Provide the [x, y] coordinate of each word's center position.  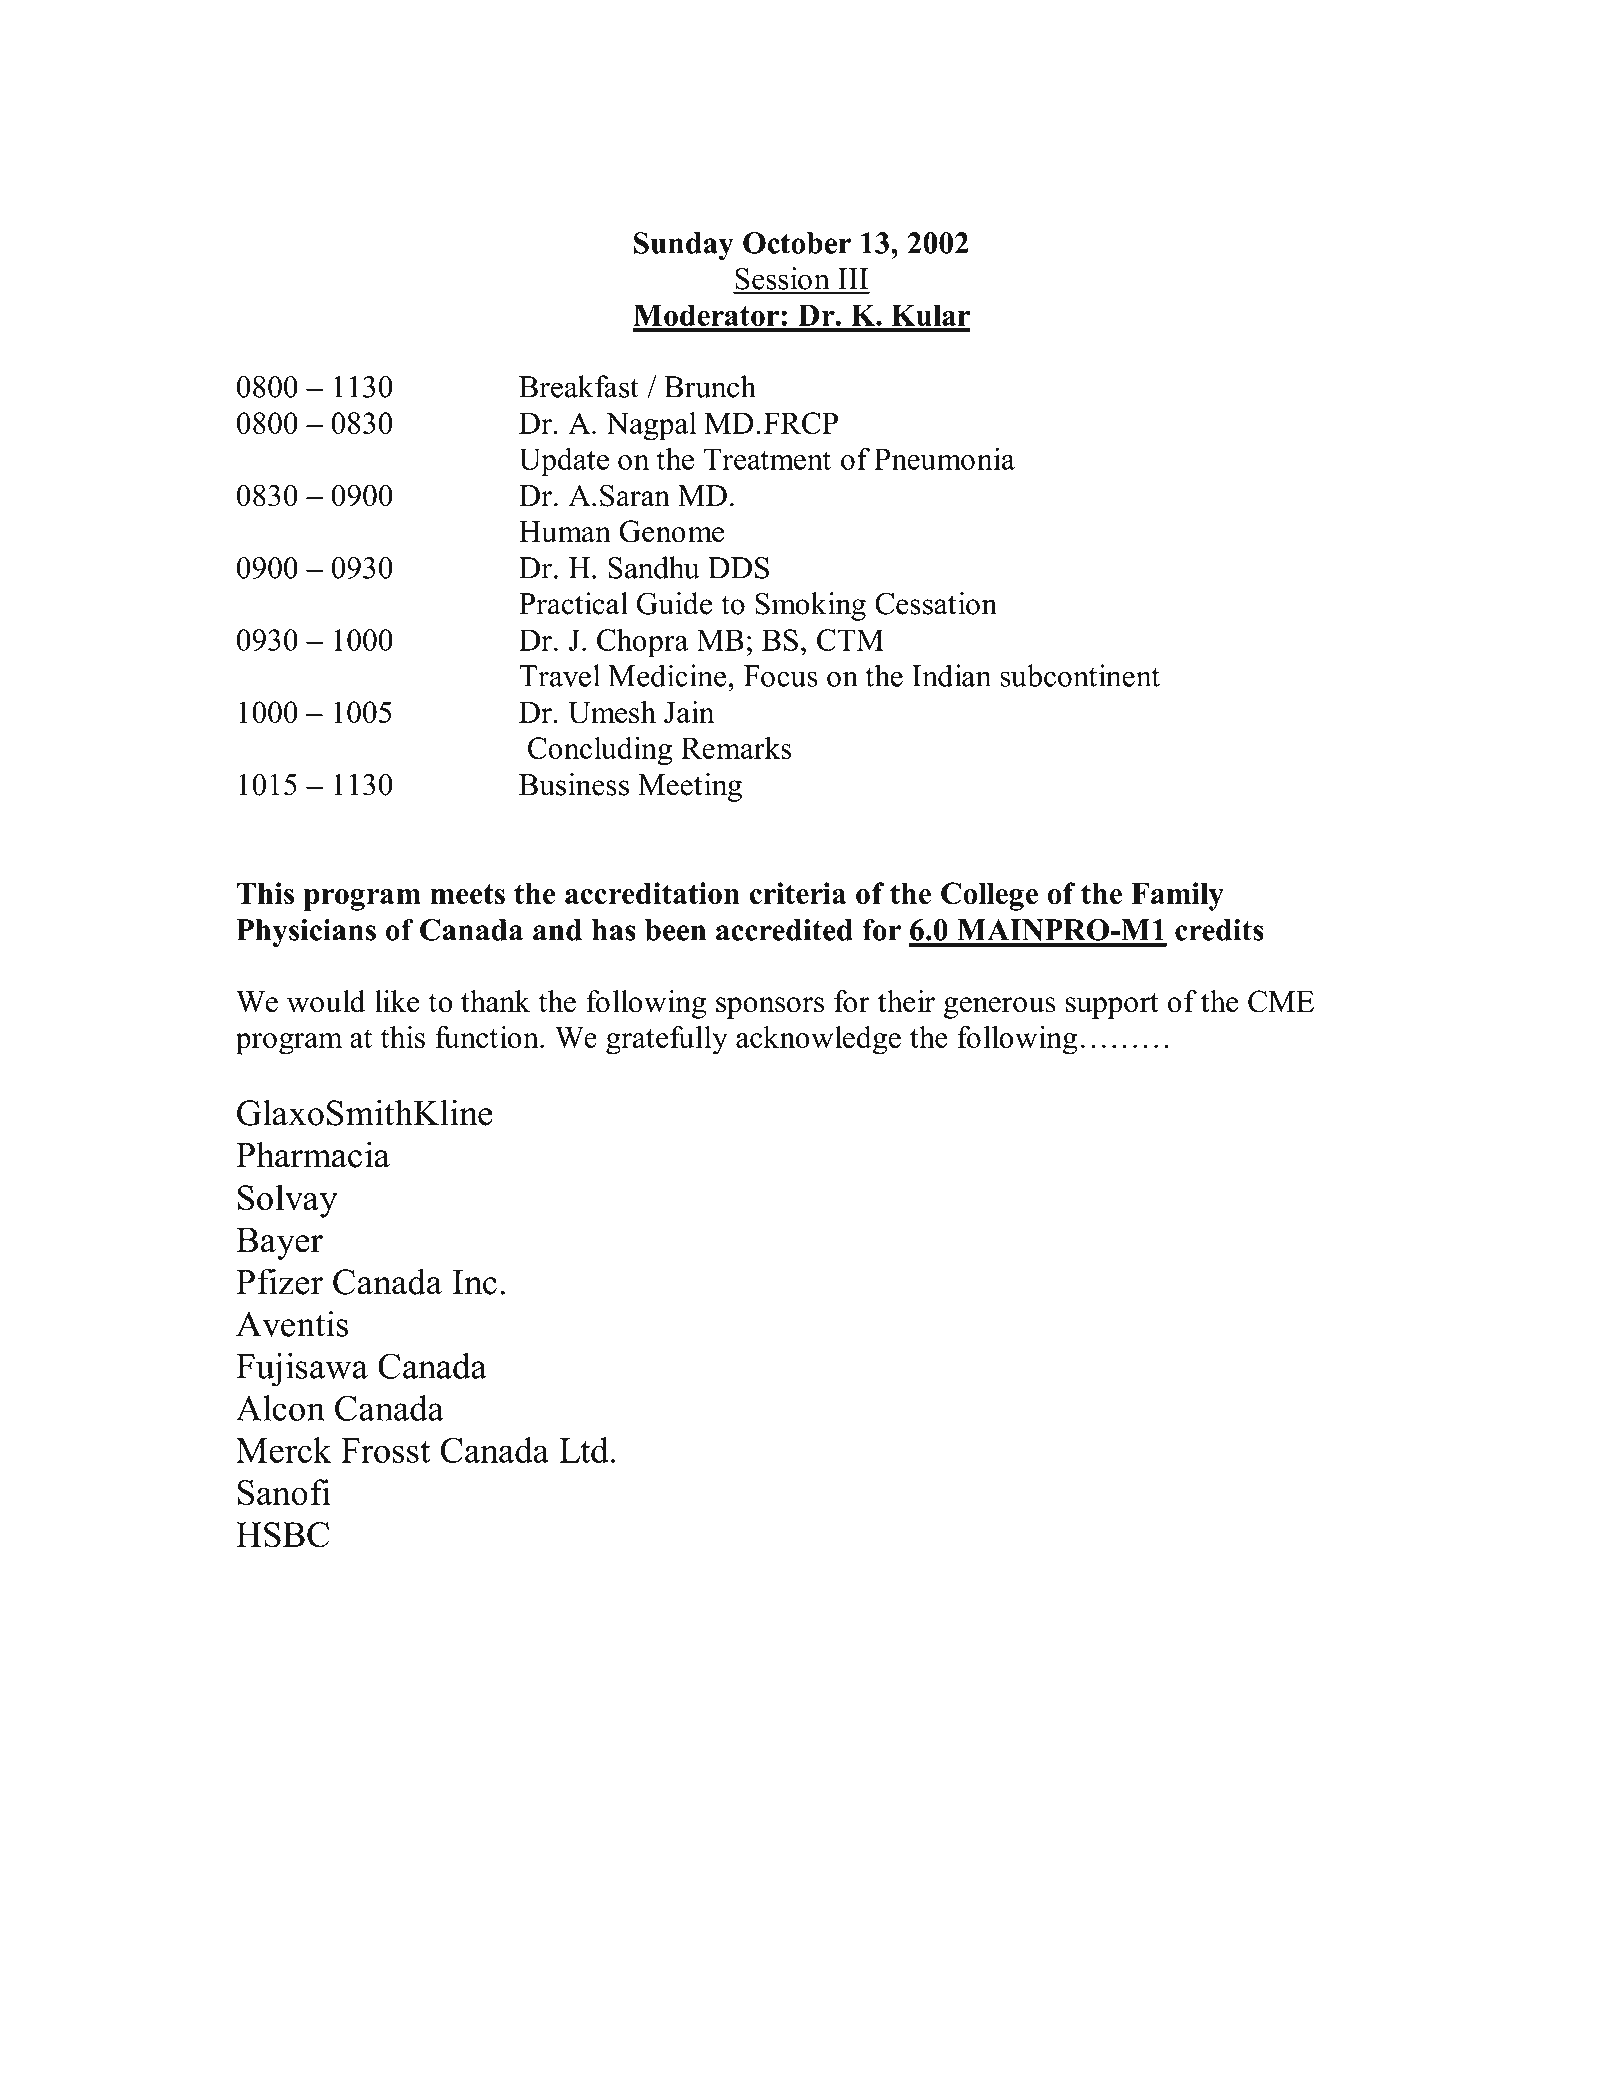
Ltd [584, 1450]
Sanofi [284, 1492]
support [1112, 1006]
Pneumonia [944, 458]
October [797, 243]
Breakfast [579, 386]
